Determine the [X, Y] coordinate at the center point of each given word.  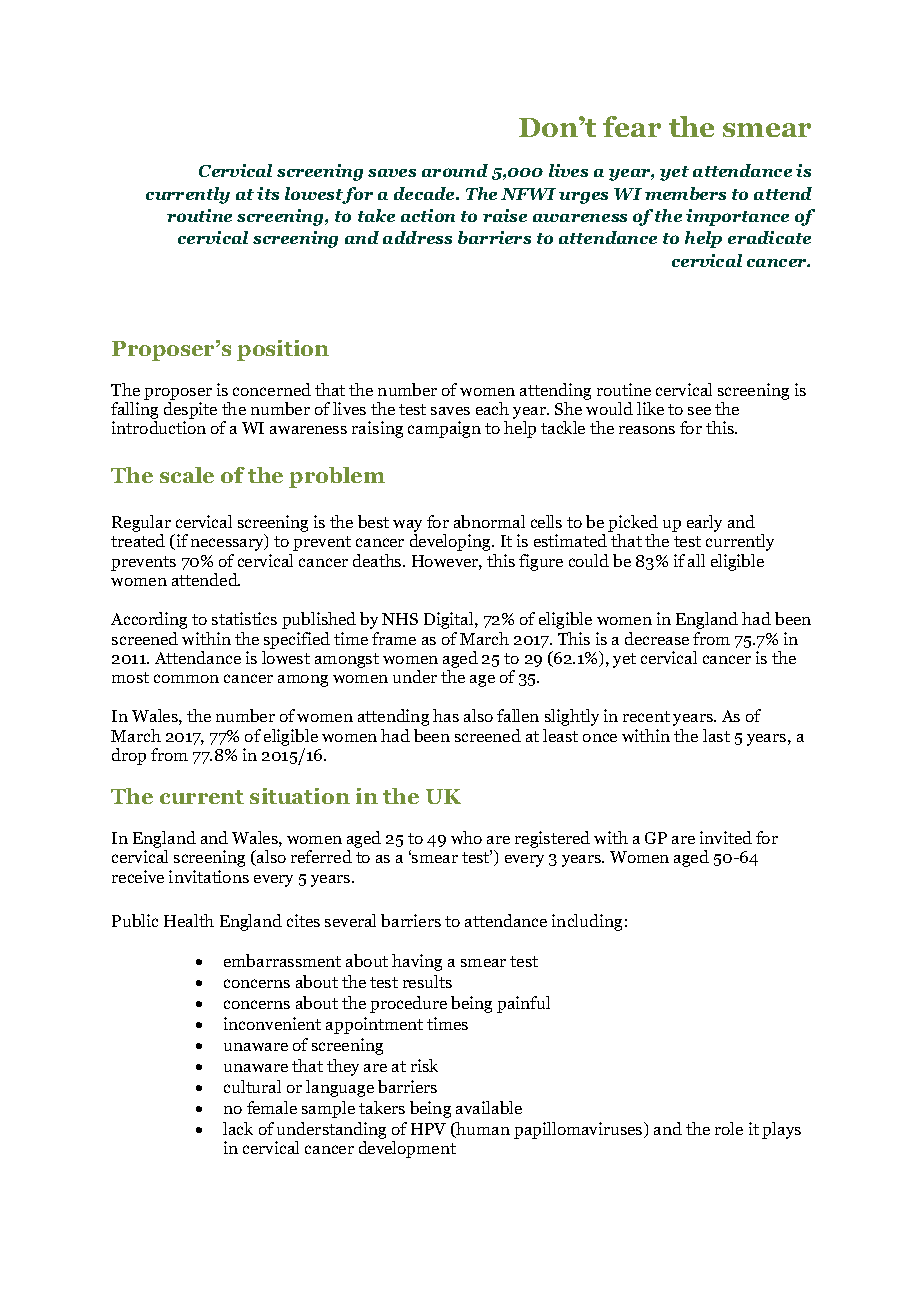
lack [238, 1128]
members [685, 193]
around [455, 170]
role [729, 1128]
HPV [428, 1129]
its [268, 193]
